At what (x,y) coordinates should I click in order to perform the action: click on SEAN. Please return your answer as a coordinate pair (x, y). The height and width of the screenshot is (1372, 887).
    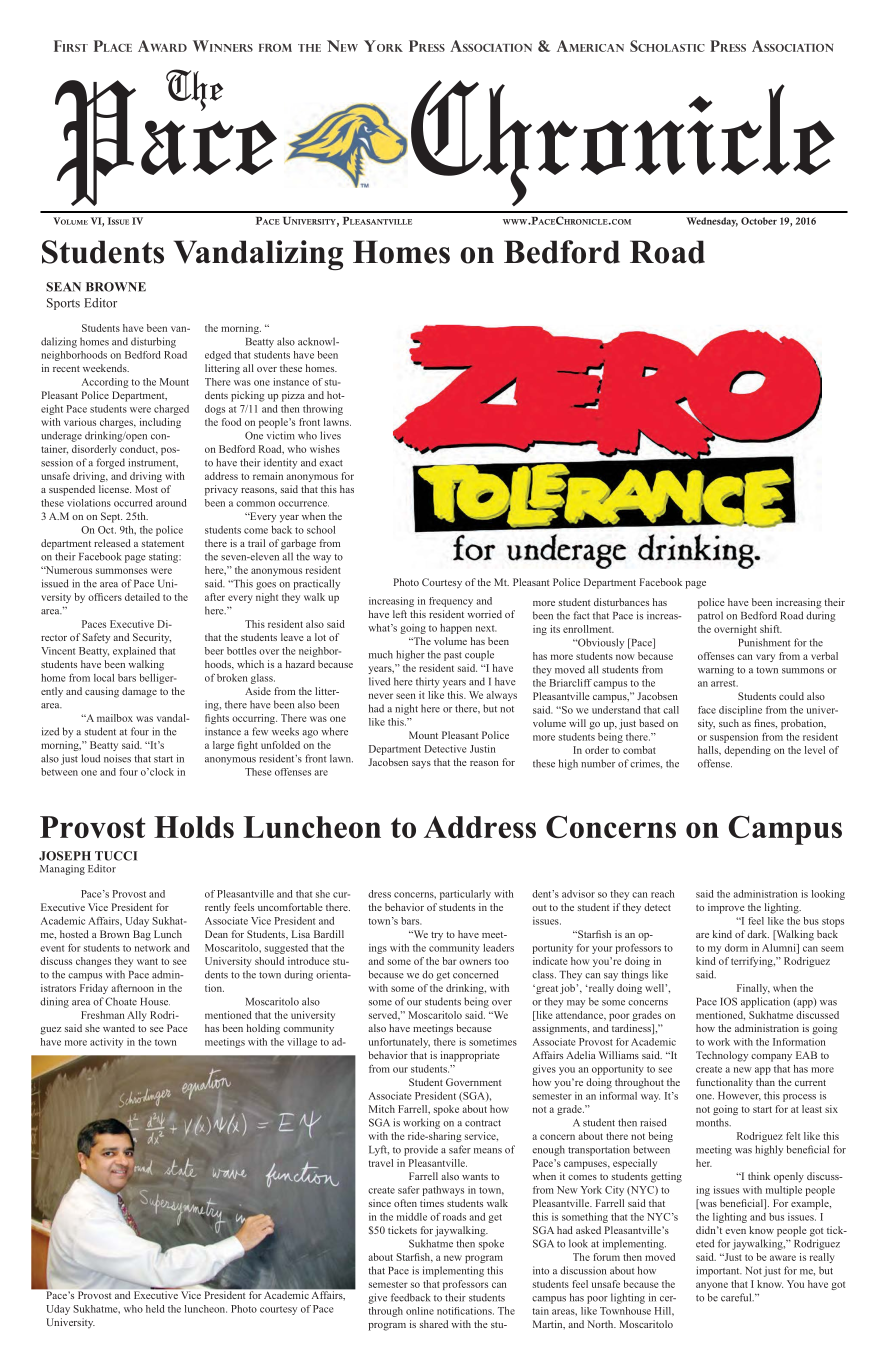
    Looking at the image, I should click on (63, 287).
